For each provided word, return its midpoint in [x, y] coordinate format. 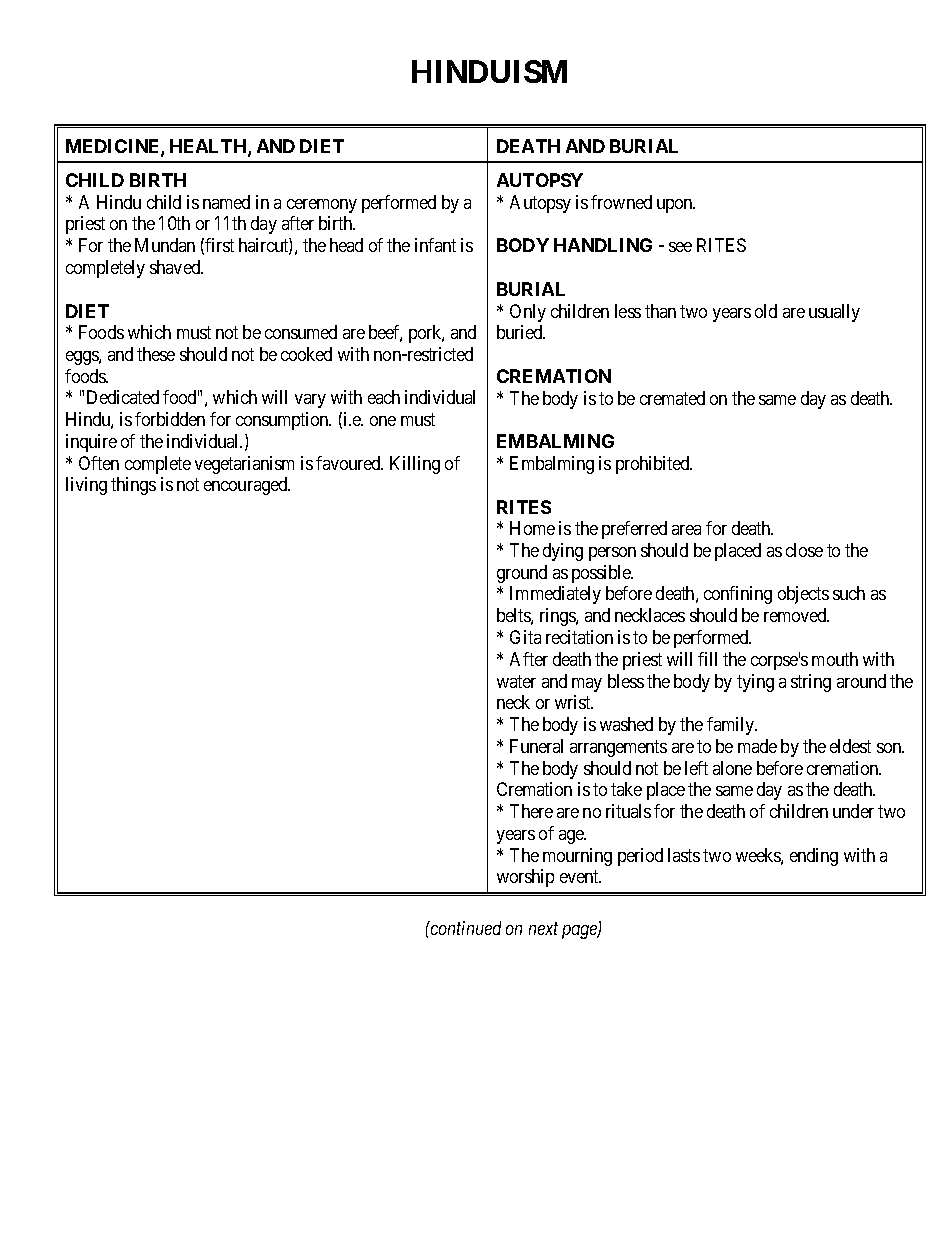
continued [465, 928]
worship [525, 878]
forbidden [170, 419]
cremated [672, 398]
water [516, 681]
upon [676, 206]
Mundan [165, 245]
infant [435, 245]
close [804, 550]
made [757, 746]
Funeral [536, 746]
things [133, 486]
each [384, 397]
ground [522, 574]
